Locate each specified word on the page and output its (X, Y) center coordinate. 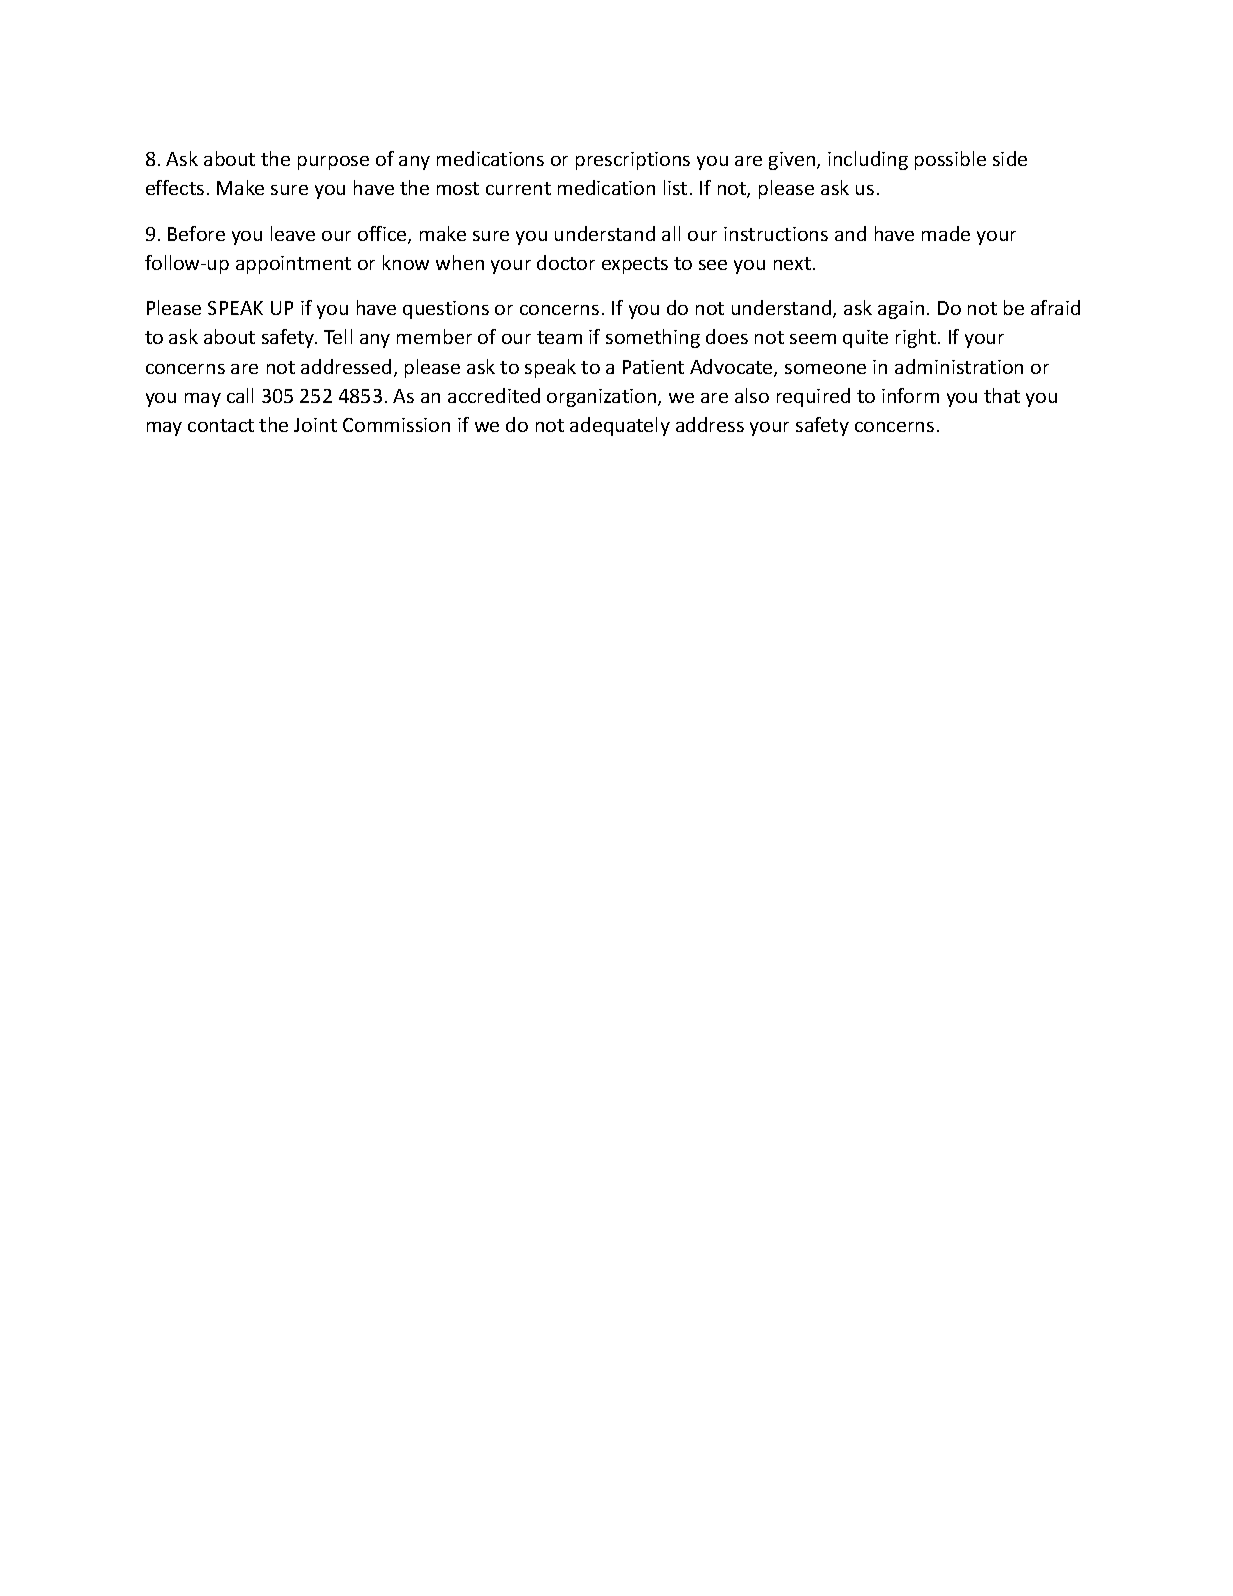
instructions (776, 234)
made (946, 233)
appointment (293, 265)
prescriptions (633, 161)
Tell (338, 336)
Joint (315, 425)
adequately (620, 426)
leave (293, 233)
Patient (653, 367)
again (901, 310)
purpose (333, 163)
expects (635, 265)
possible (950, 160)
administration (959, 366)
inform (910, 395)
